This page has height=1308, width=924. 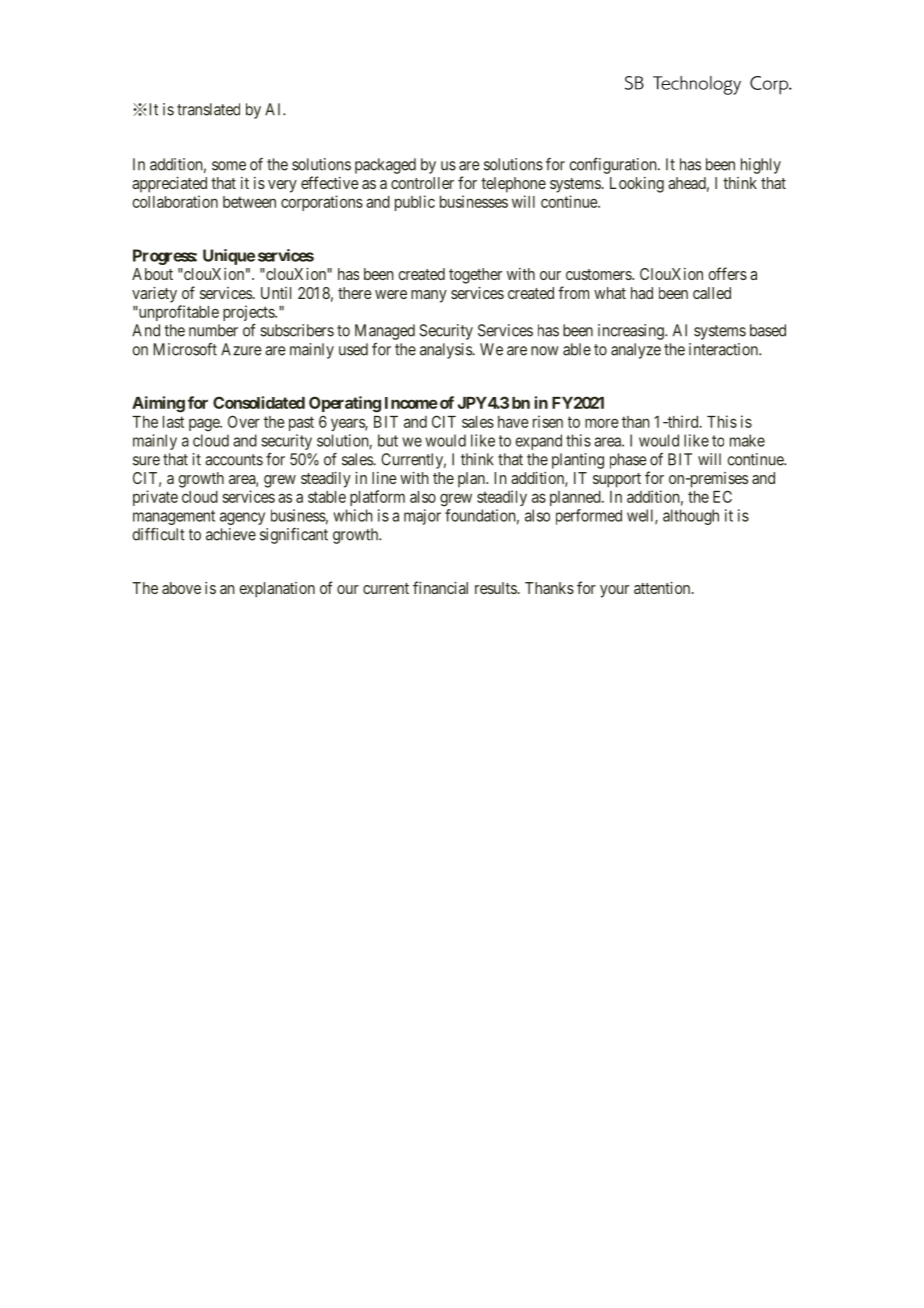 What do you see at coordinates (724, 349) in the page?
I see `interaction` at bounding box center [724, 349].
